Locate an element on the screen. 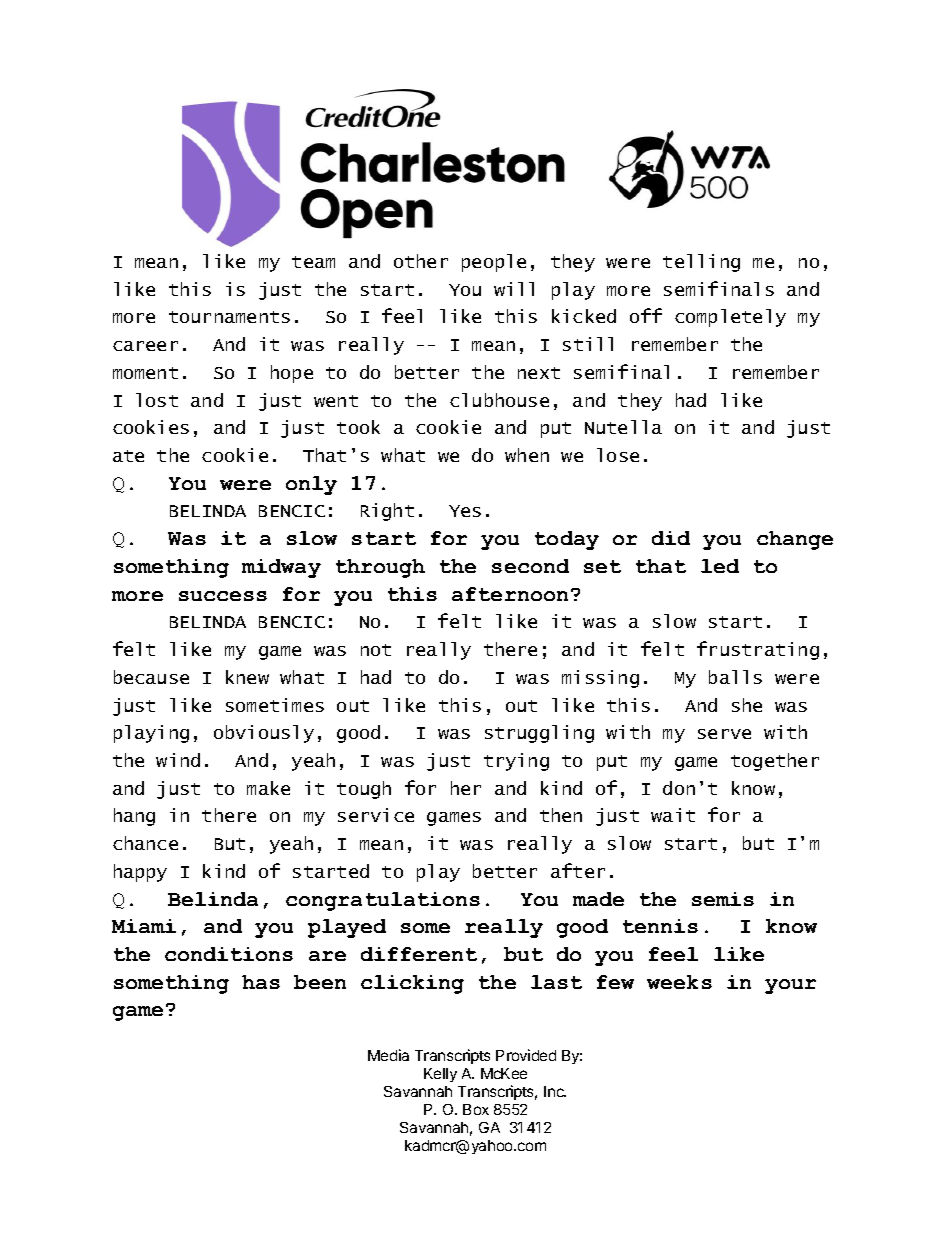 Image resolution: width=952 pixels, height=1233 pixels. balls is located at coordinates (735, 677).
